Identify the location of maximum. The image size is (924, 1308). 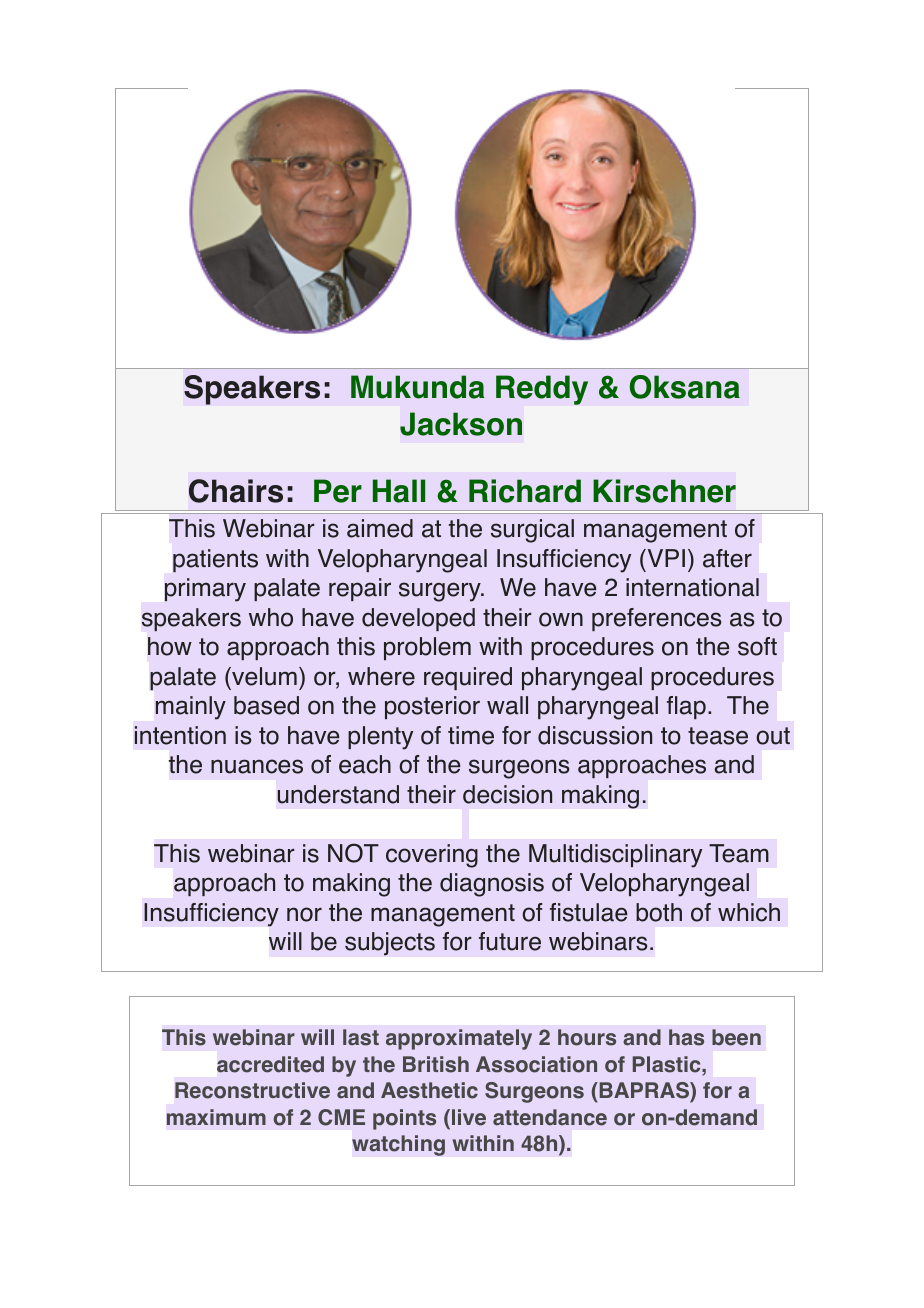
(216, 1117).
